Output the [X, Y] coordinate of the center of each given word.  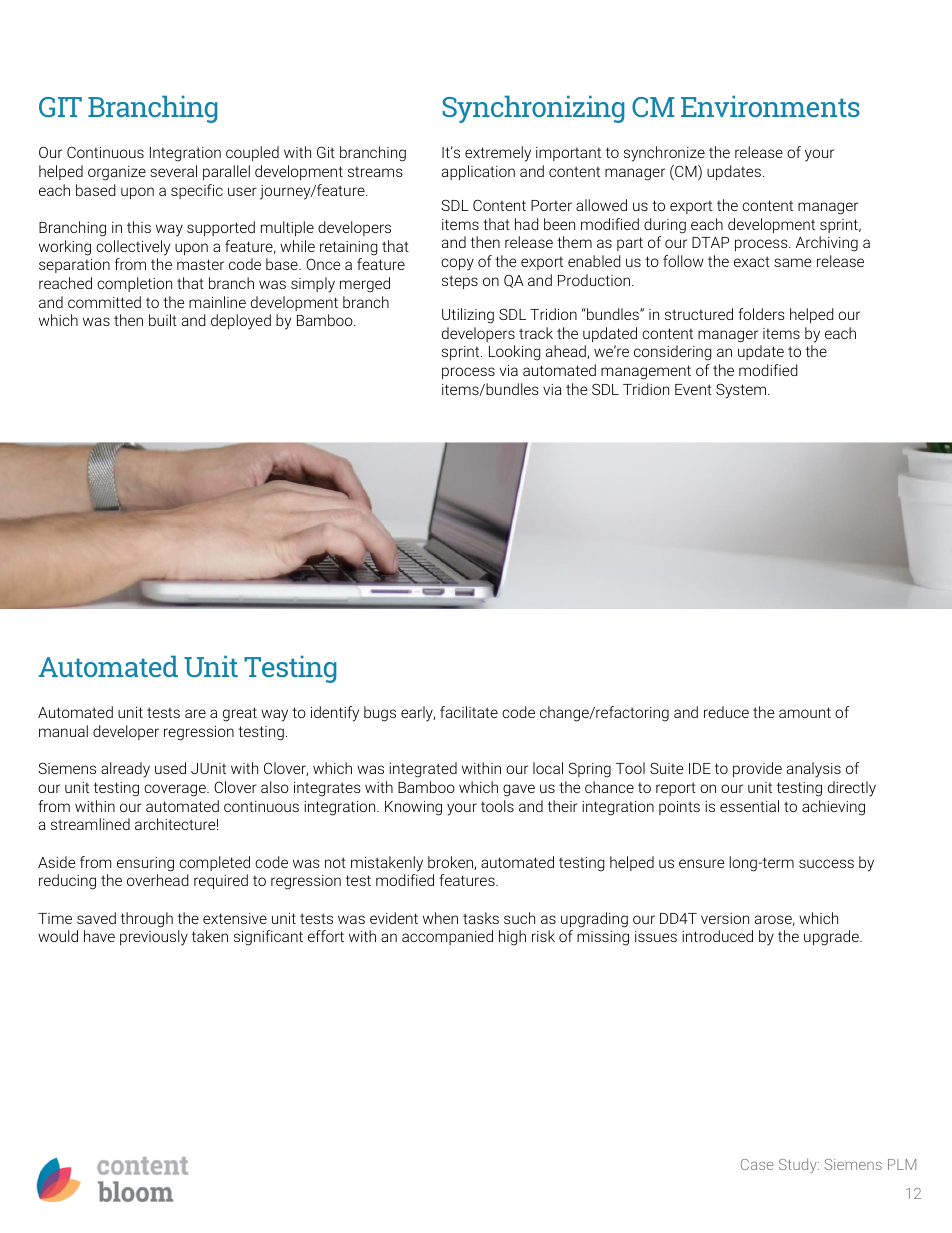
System [742, 391]
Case [757, 1164]
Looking [515, 353]
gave [519, 790]
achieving [833, 808]
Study [799, 1165]
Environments [770, 106]
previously [154, 938]
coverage [176, 790]
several [173, 171]
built [163, 320]
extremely [498, 154]
